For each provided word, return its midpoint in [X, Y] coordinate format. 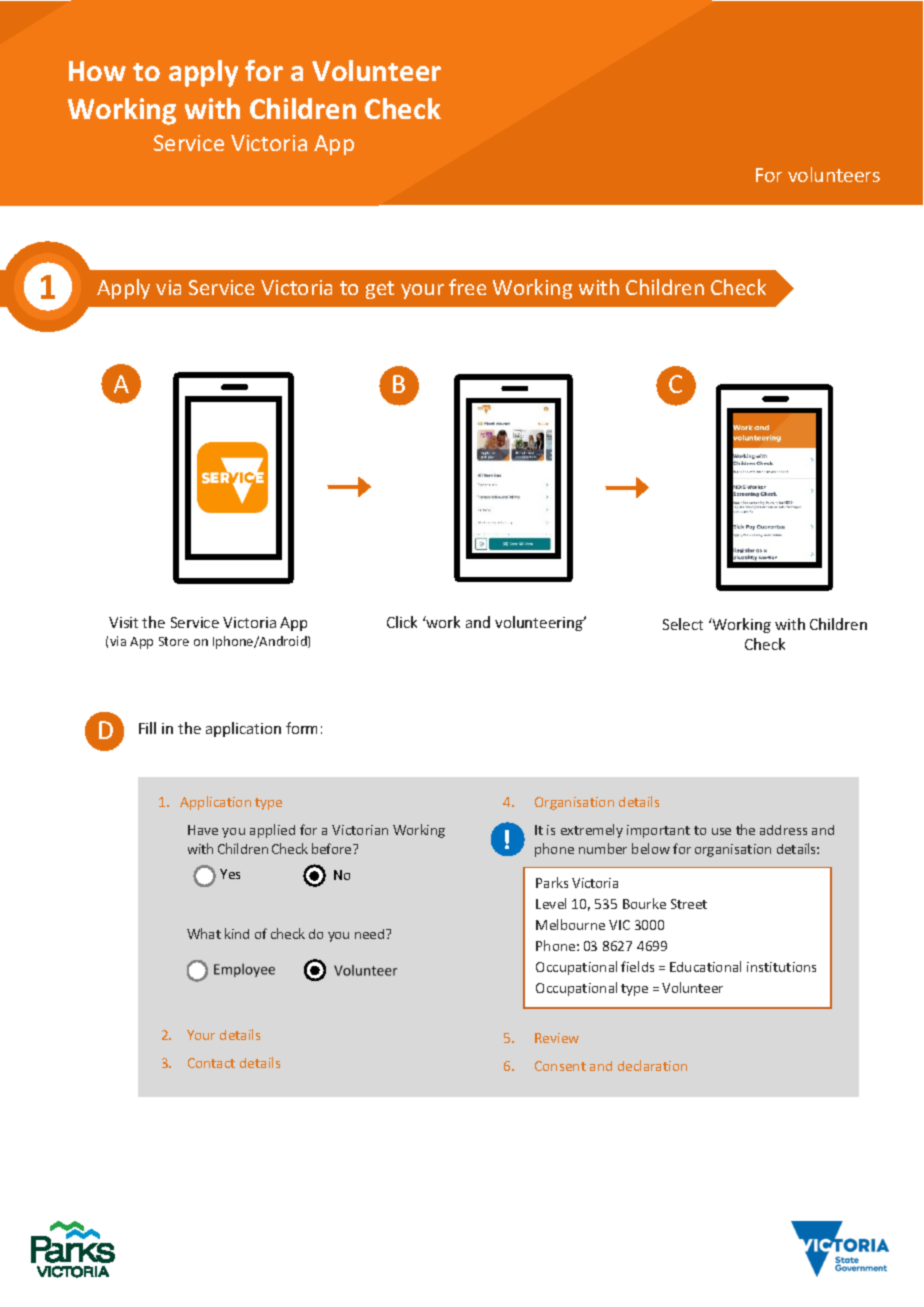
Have [203, 830]
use [721, 831]
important [658, 831]
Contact [211, 1063]
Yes [230, 874]
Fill [147, 728]
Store [174, 641]
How [97, 71]
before [333, 848]
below [651, 848]
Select [683, 624]
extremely [592, 831]
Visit [123, 622]
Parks [552, 882]
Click [402, 622]
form [301, 728]
